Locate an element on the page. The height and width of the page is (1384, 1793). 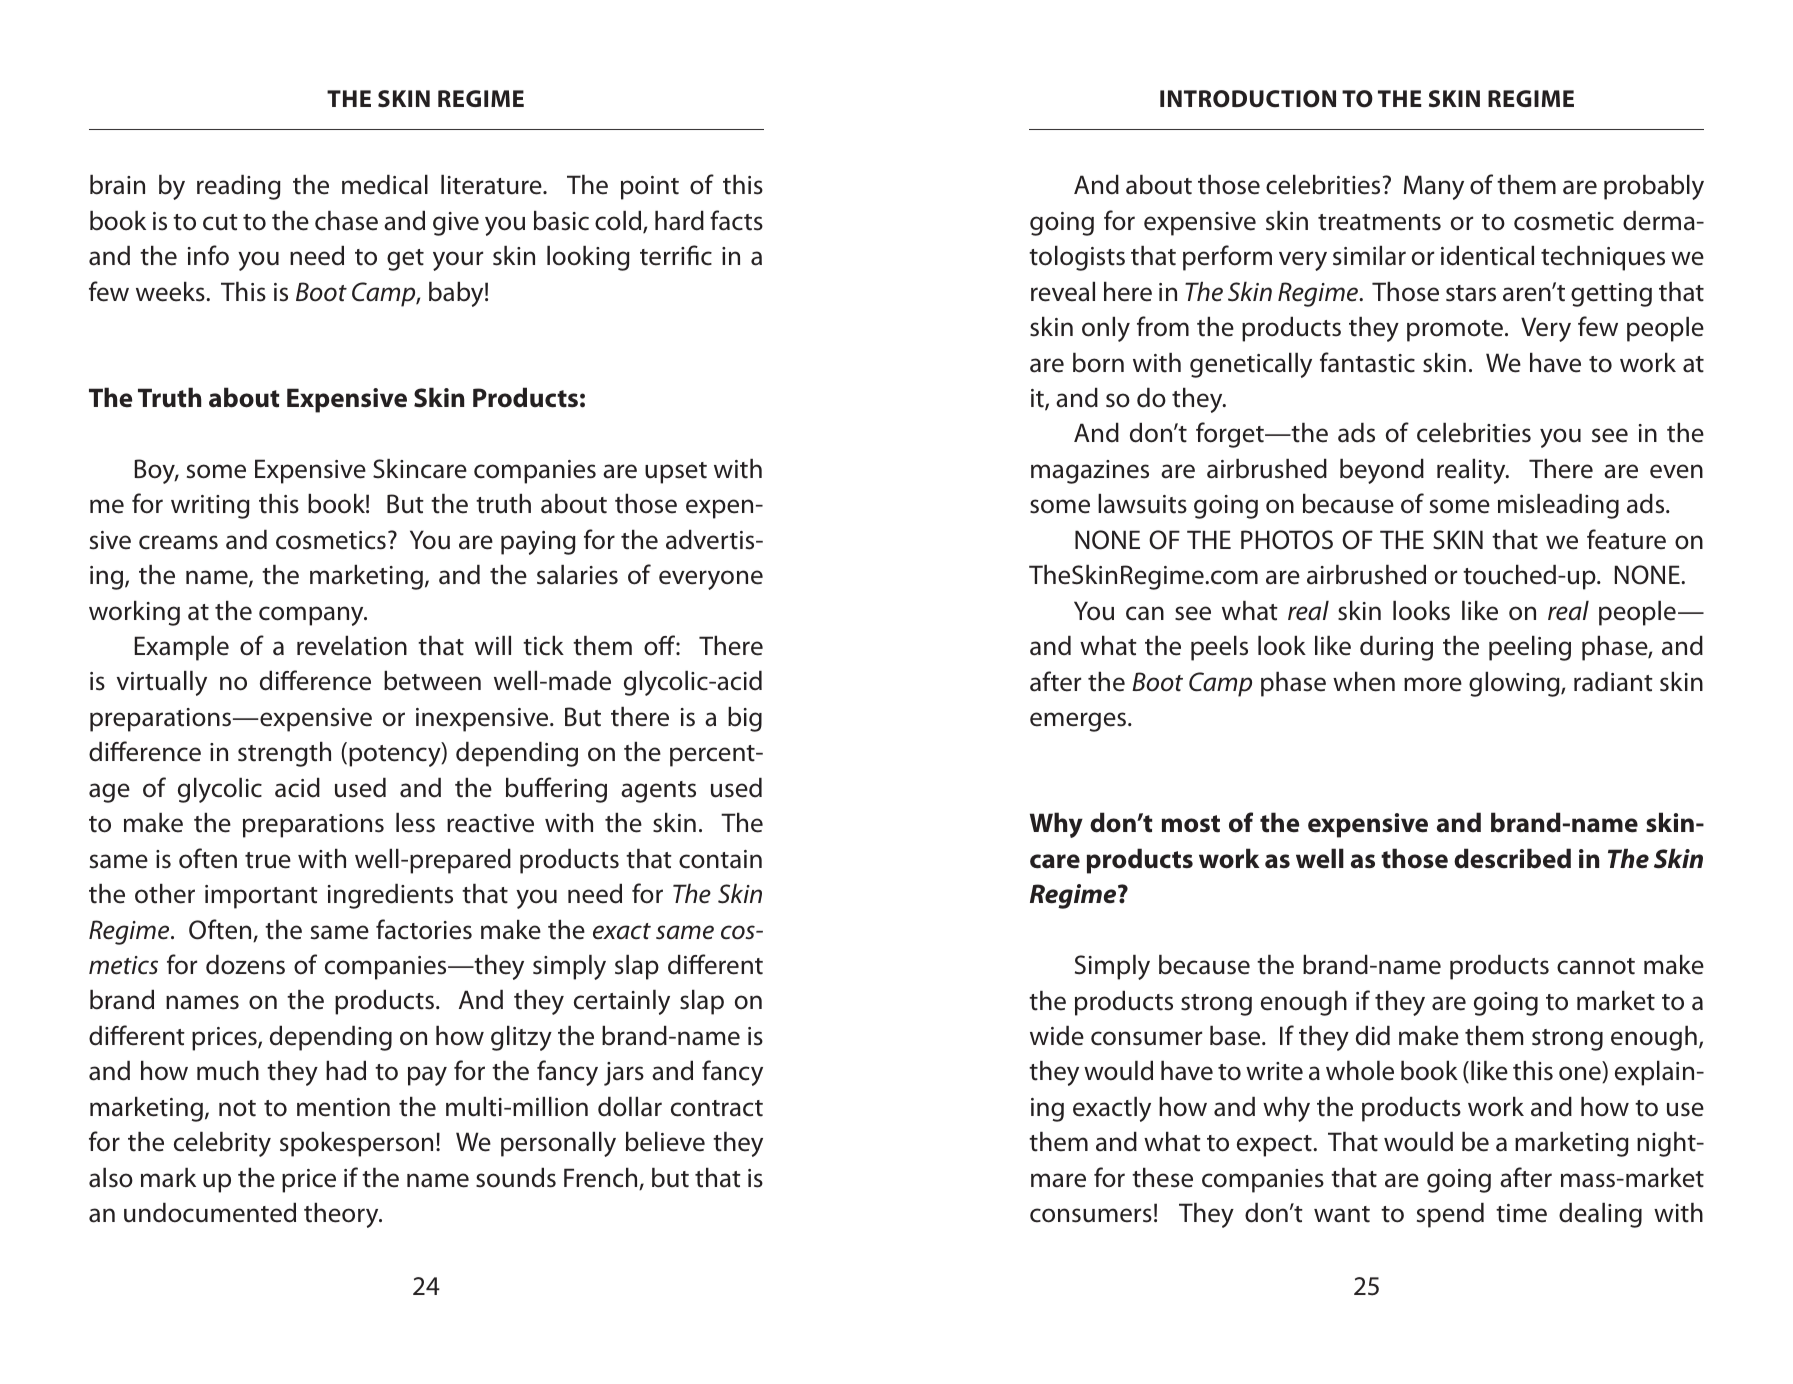
revelation is located at coordinates (352, 646).
